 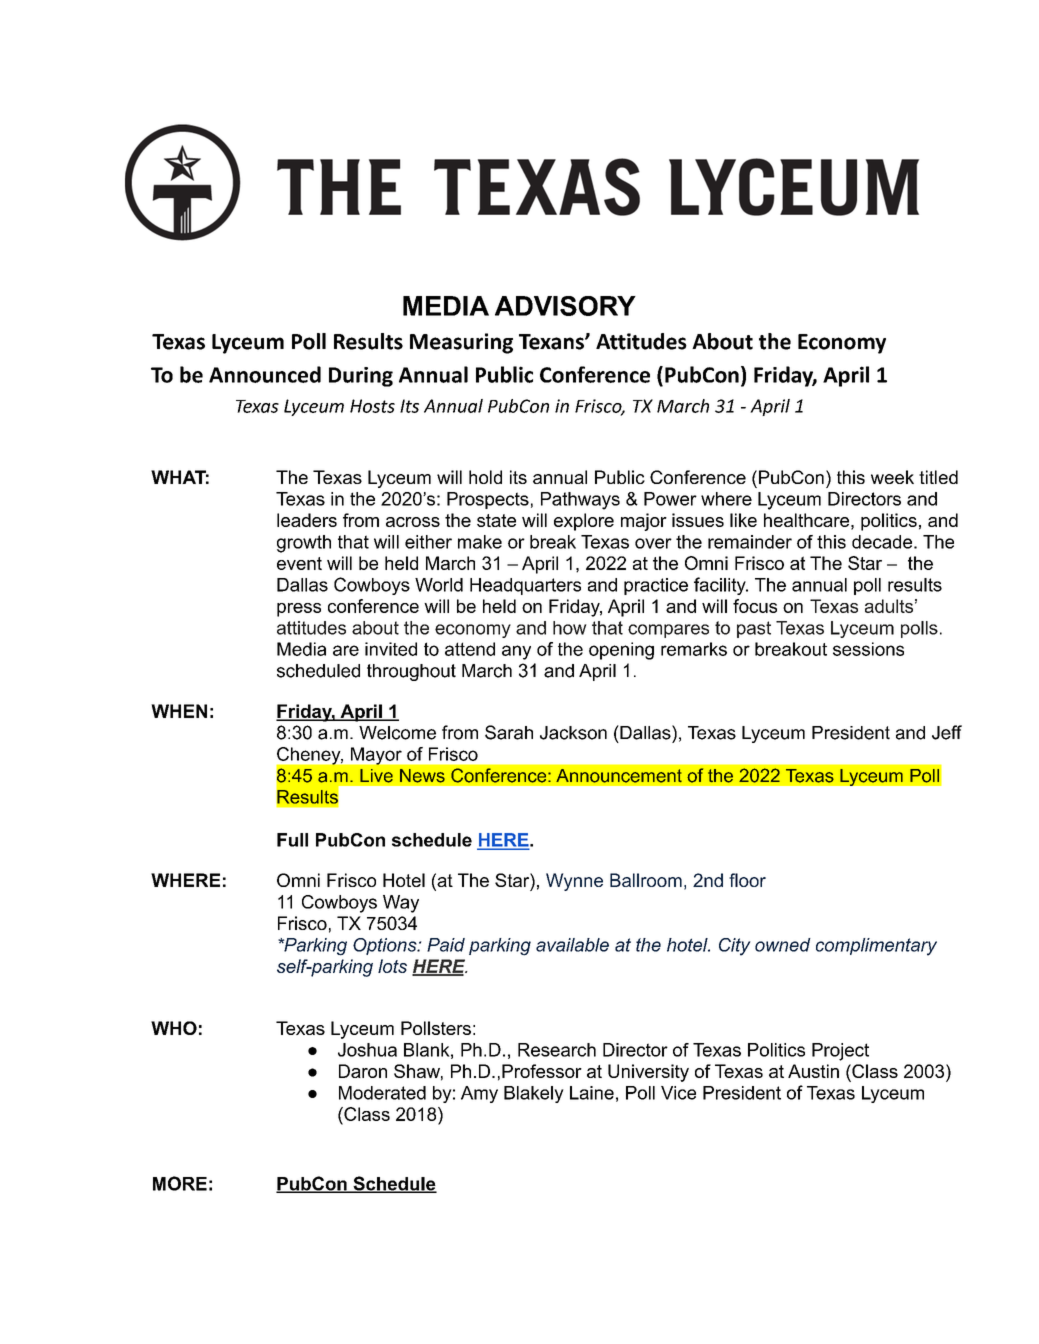 I want to click on available, so click(x=572, y=945).
